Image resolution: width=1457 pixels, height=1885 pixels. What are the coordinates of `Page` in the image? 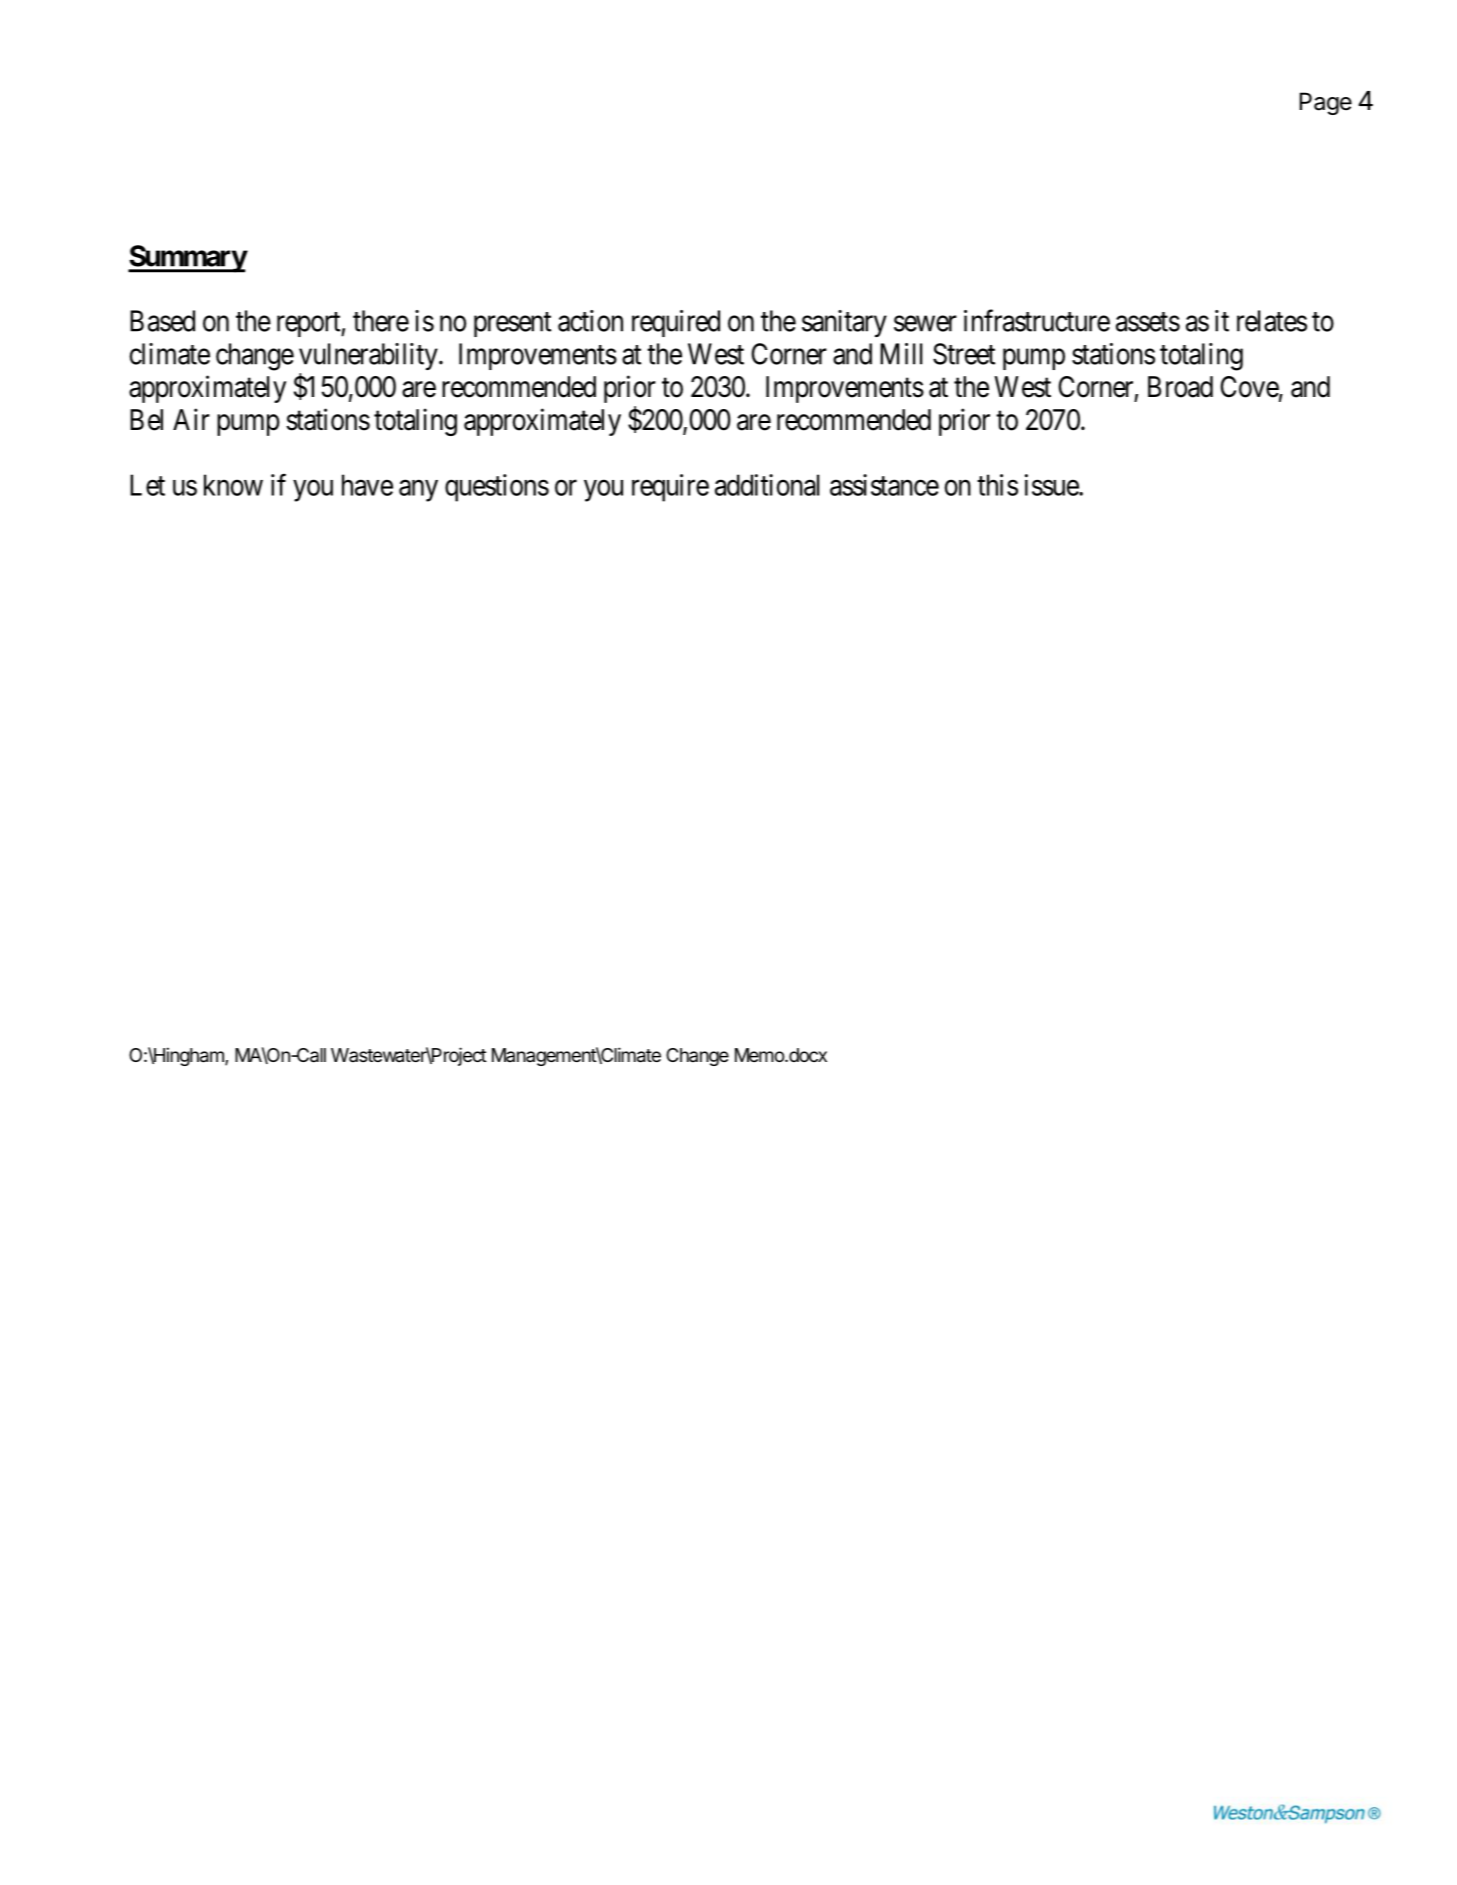 It's located at (1326, 103).
